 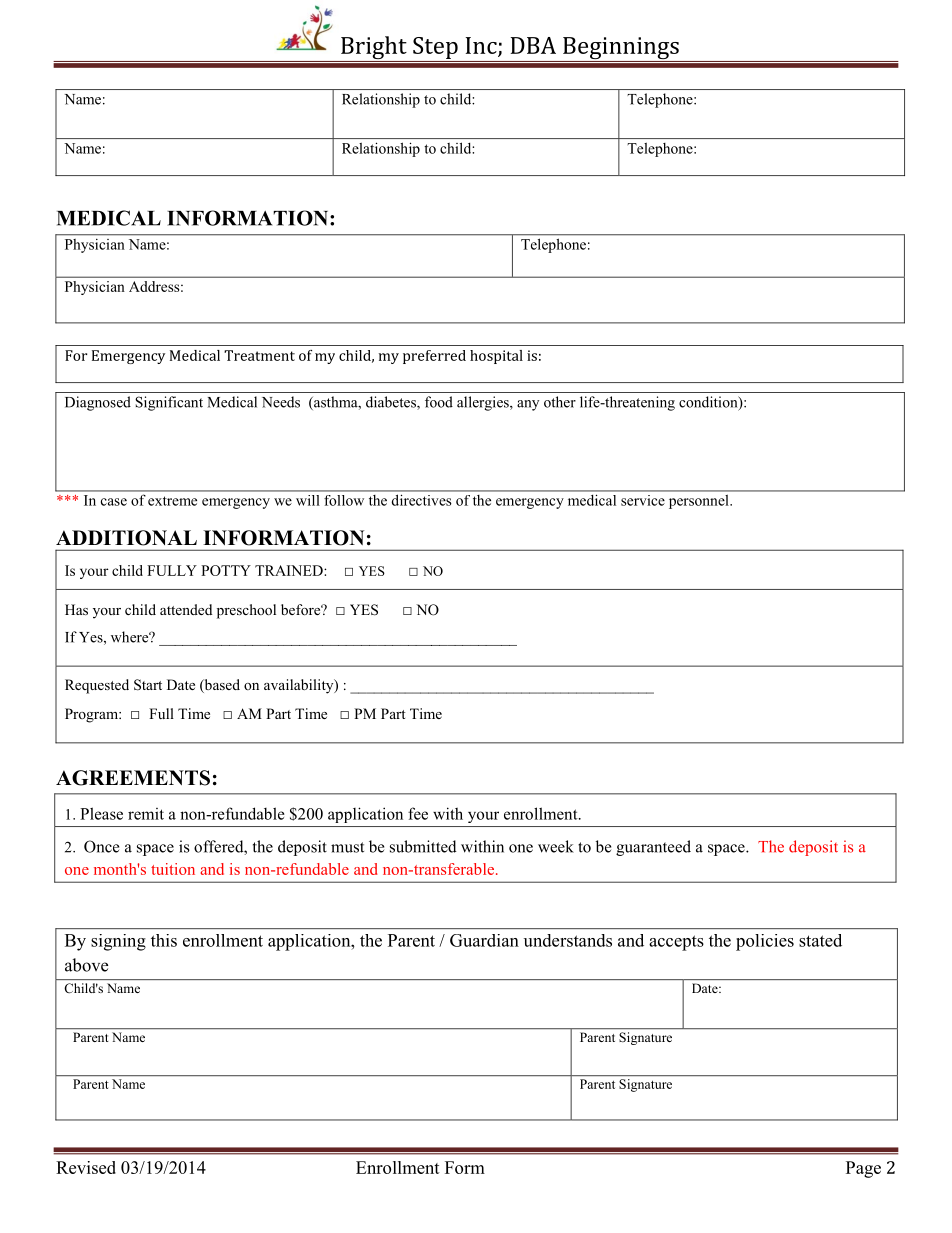 What do you see at coordinates (86, 1167) in the page?
I see `Revised` at bounding box center [86, 1167].
